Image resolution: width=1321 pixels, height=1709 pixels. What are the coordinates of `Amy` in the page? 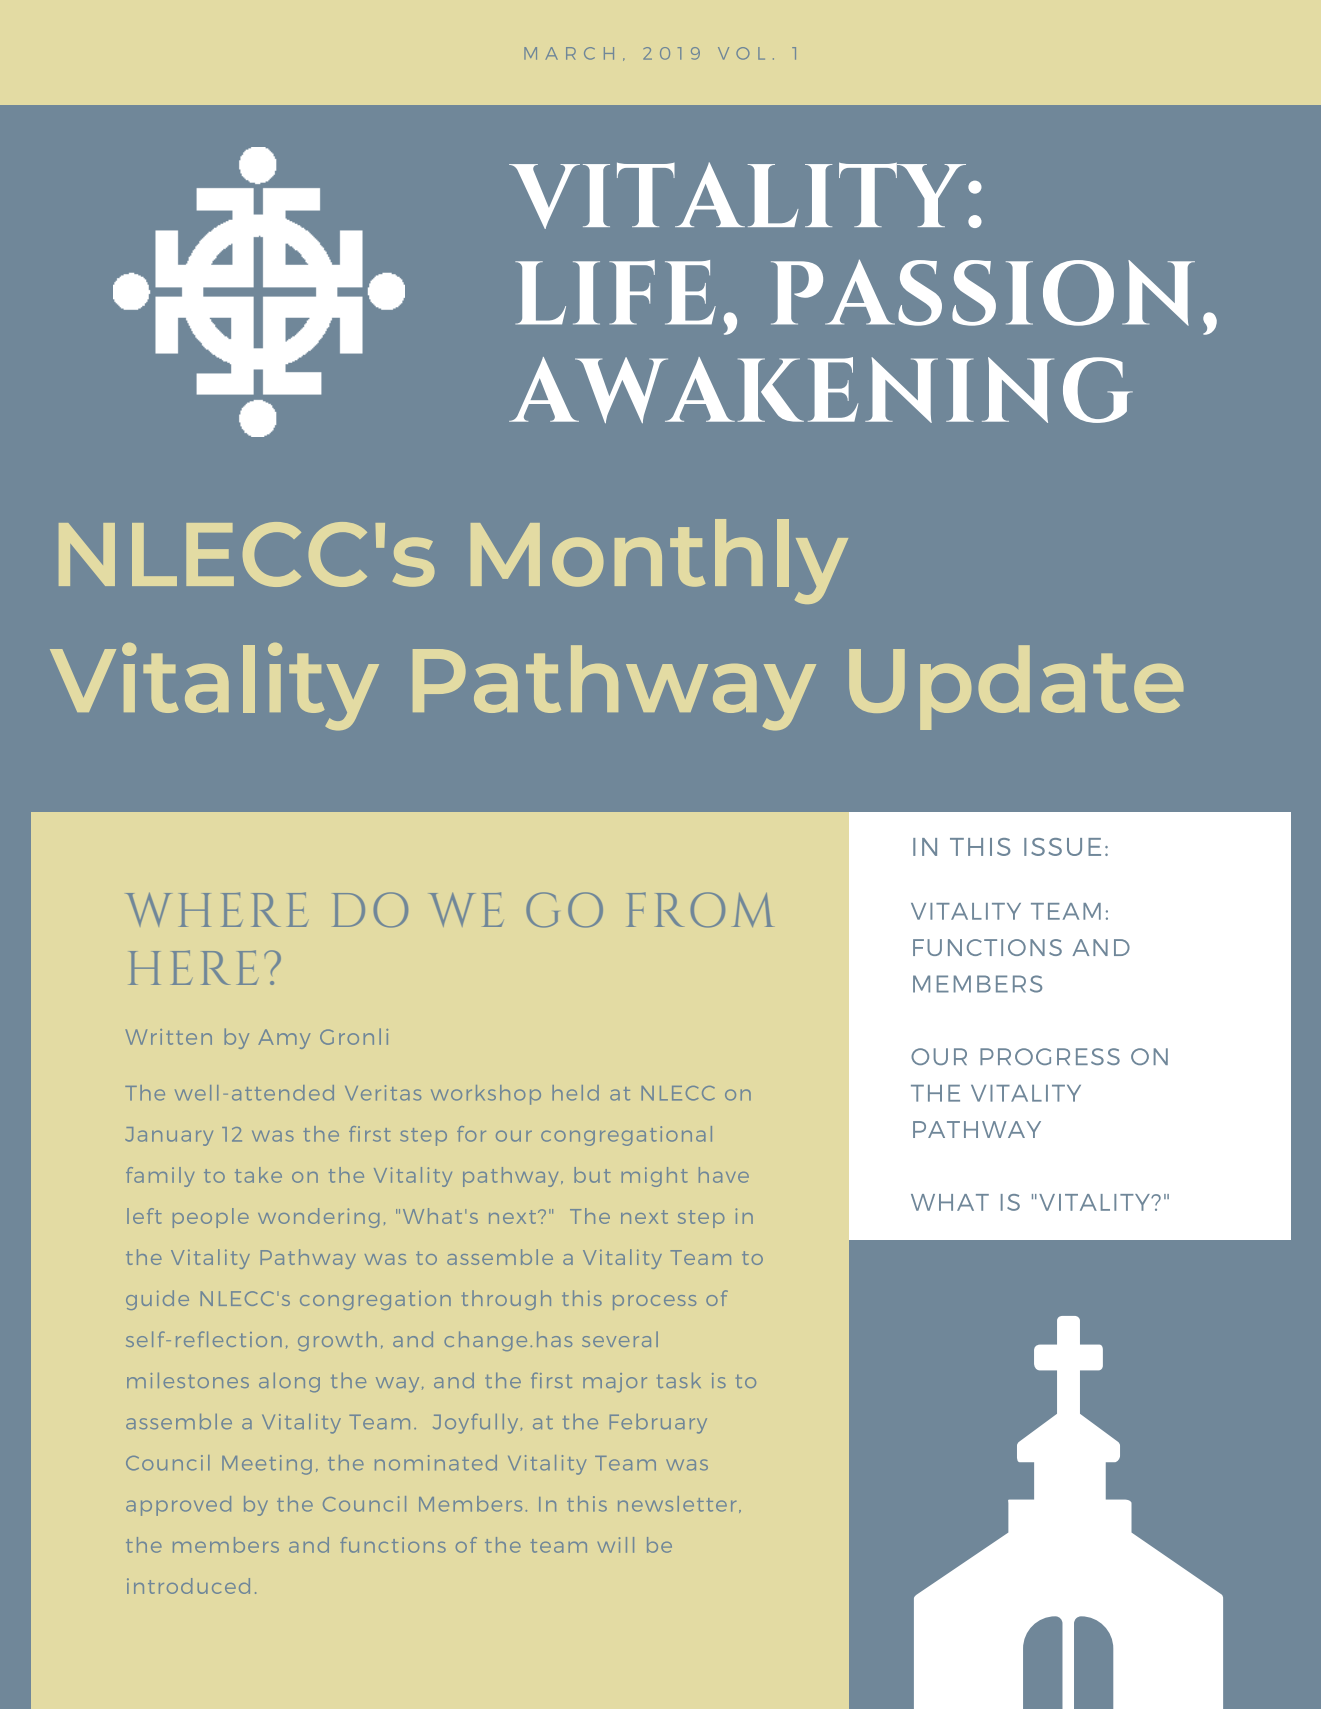 It's located at (284, 1039).
